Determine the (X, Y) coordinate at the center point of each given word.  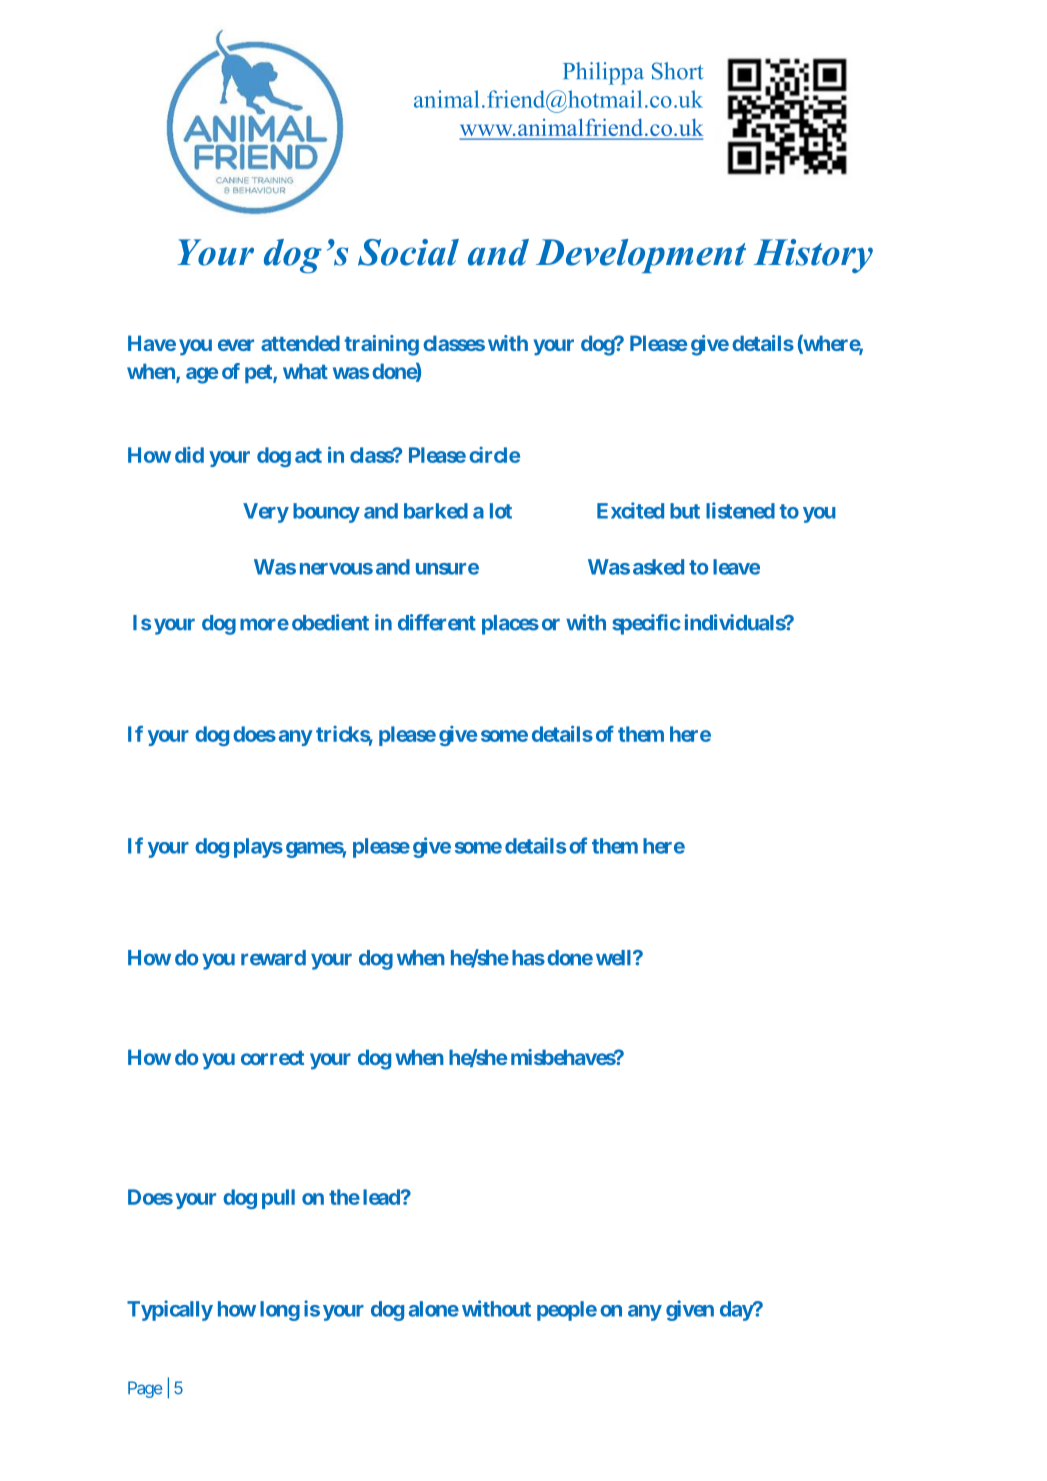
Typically (170, 1310)
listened (740, 510)
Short (678, 71)
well (615, 958)
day (737, 1311)
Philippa (603, 73)
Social (408, 252)
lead (382, 1197)
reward (273, 958)
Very (266, 513)
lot (501, 511)
